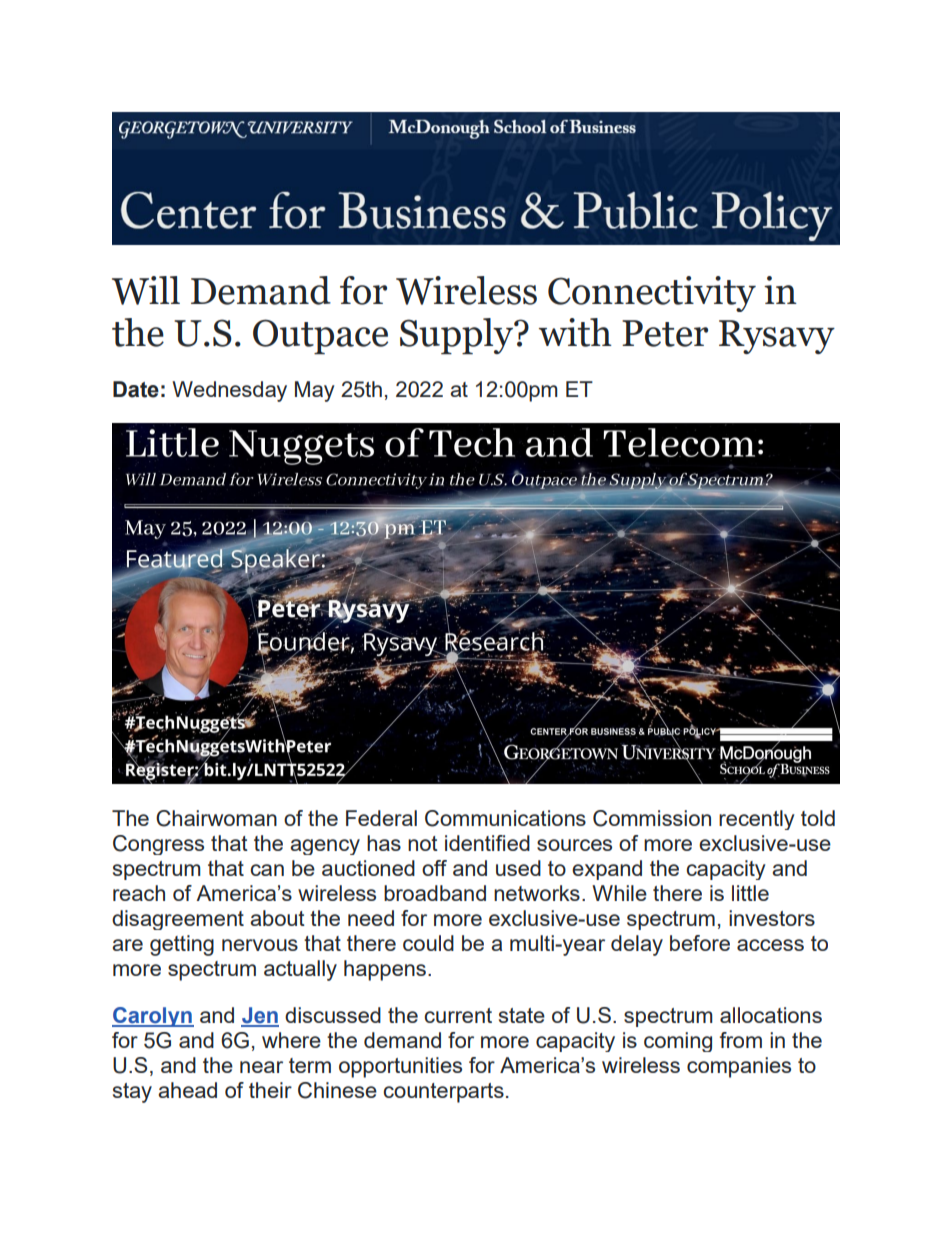 This image has width=952, height=1233. I want to click on Supply, so click(457, 336).
